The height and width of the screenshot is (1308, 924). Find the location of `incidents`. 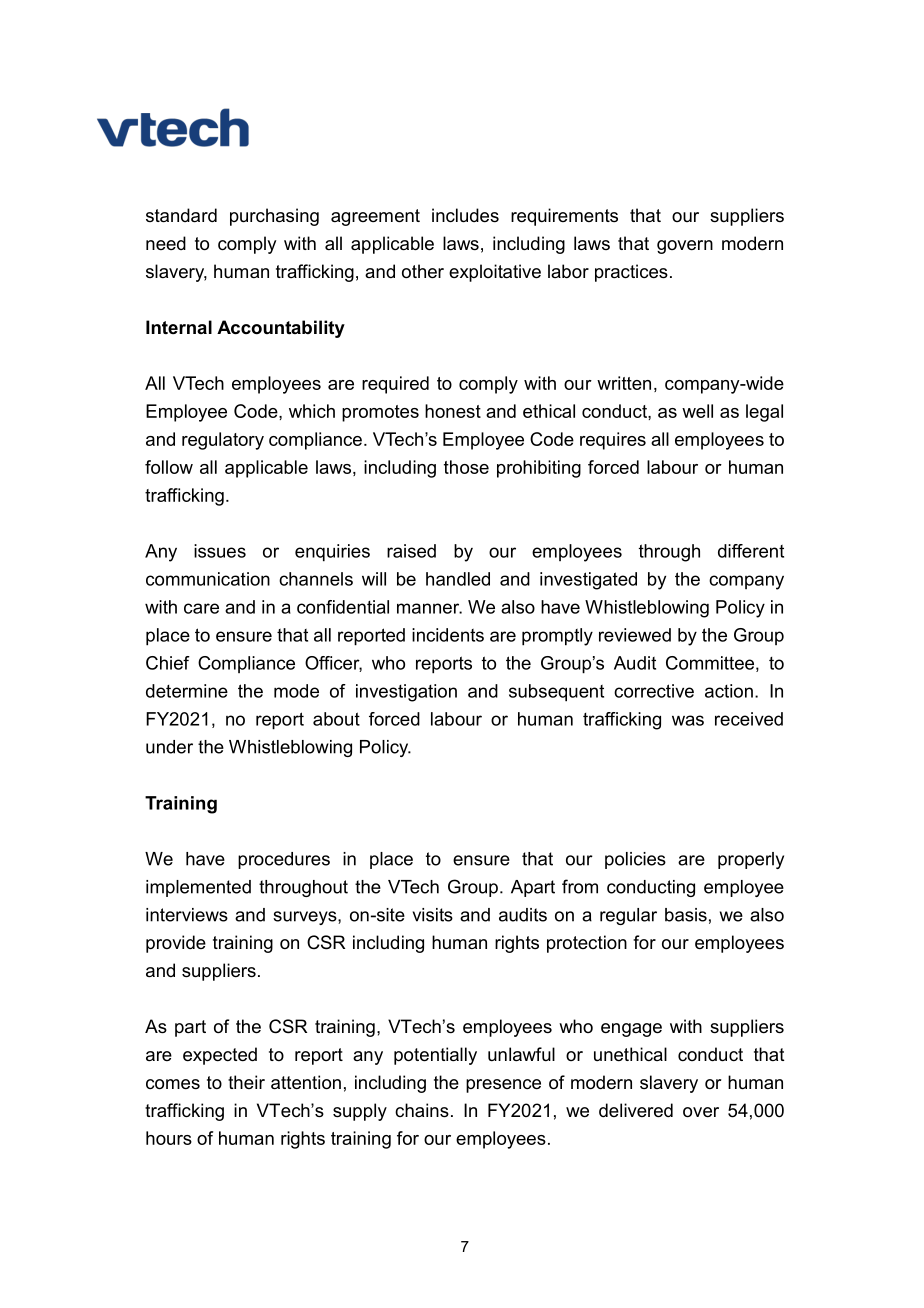

incidents is located at coordinates (448, 635).
